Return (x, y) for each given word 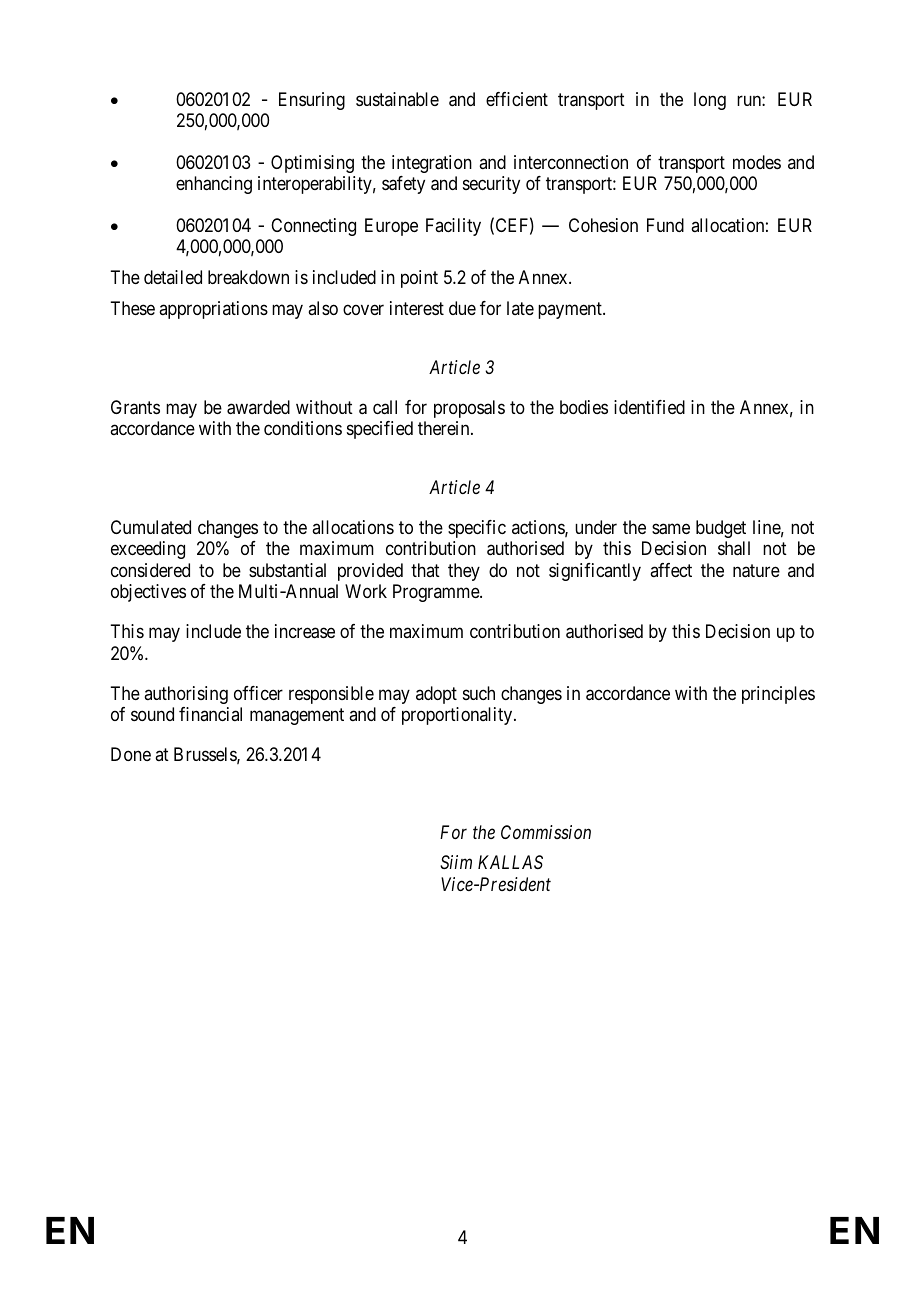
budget (721, 529)
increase (305, 631)
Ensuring (312, 101)
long (710, 101)
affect (671, 570)
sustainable (397, 99)
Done (131, 754)
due (462, 308)
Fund (665, 225)
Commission (546, 832)
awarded (258, 407)
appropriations (213, 310)
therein (445, 428)
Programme (437, 593)
